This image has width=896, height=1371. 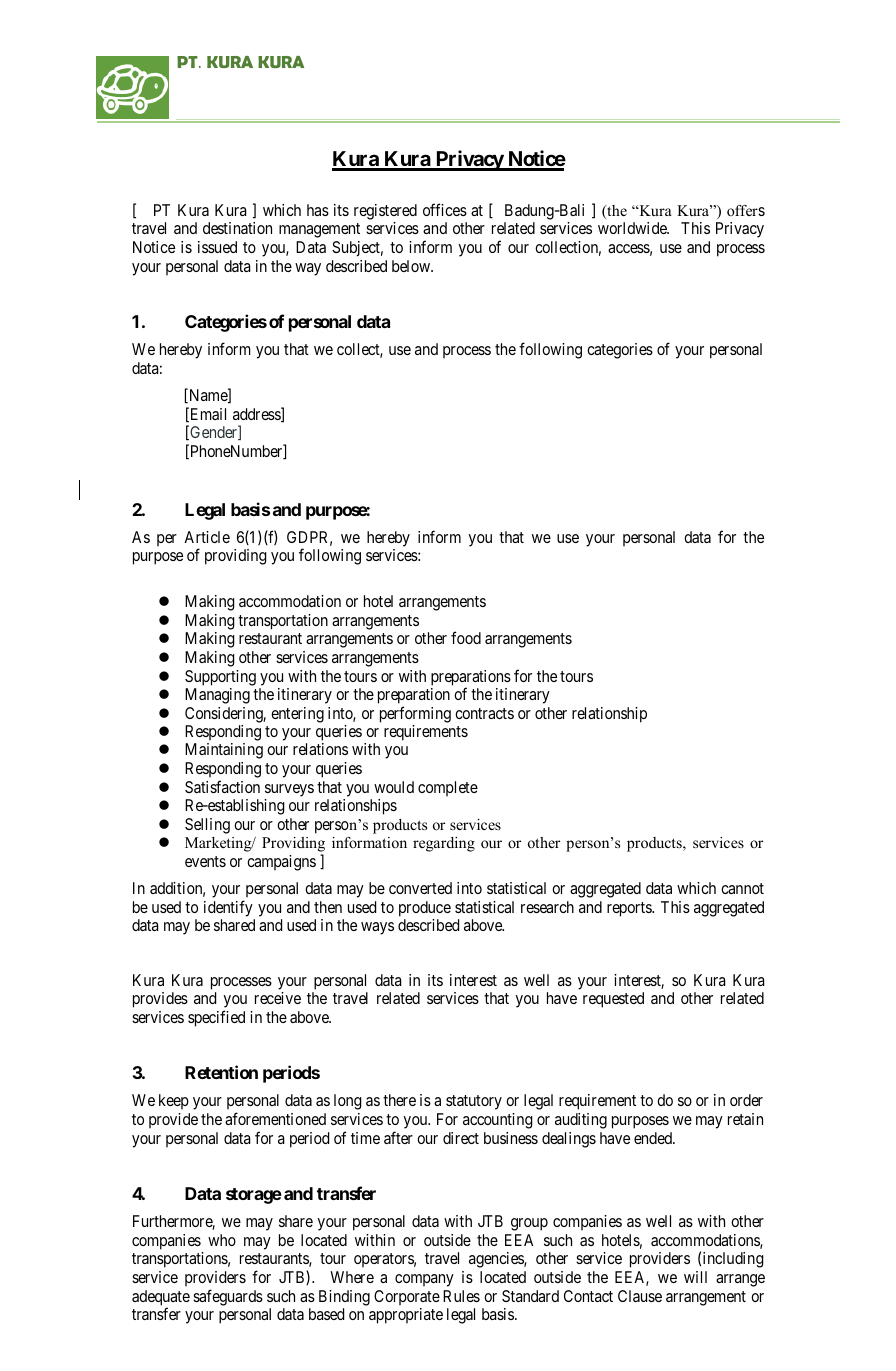 What do you see at coordinates (425, 909) in the image?
I see `produce` at bounding box center [425, 909].
